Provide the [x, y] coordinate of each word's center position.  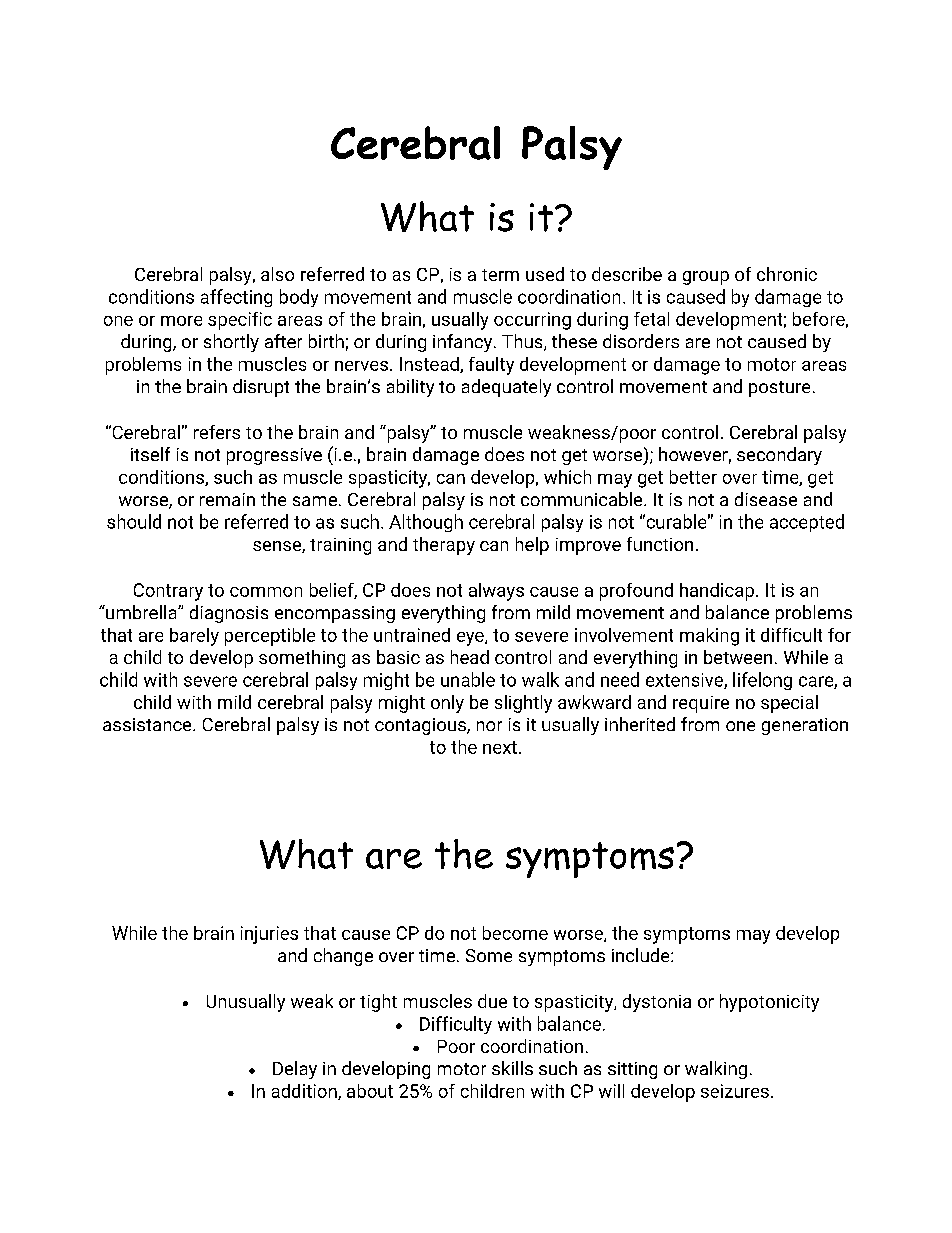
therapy [444, 546]
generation [805, 726]
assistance [148, 724]
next [500, 747]
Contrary [168, 592]
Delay [295, 1070]
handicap [717, 592]
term [500, 275]
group [706, 278]
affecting [236, 298]
